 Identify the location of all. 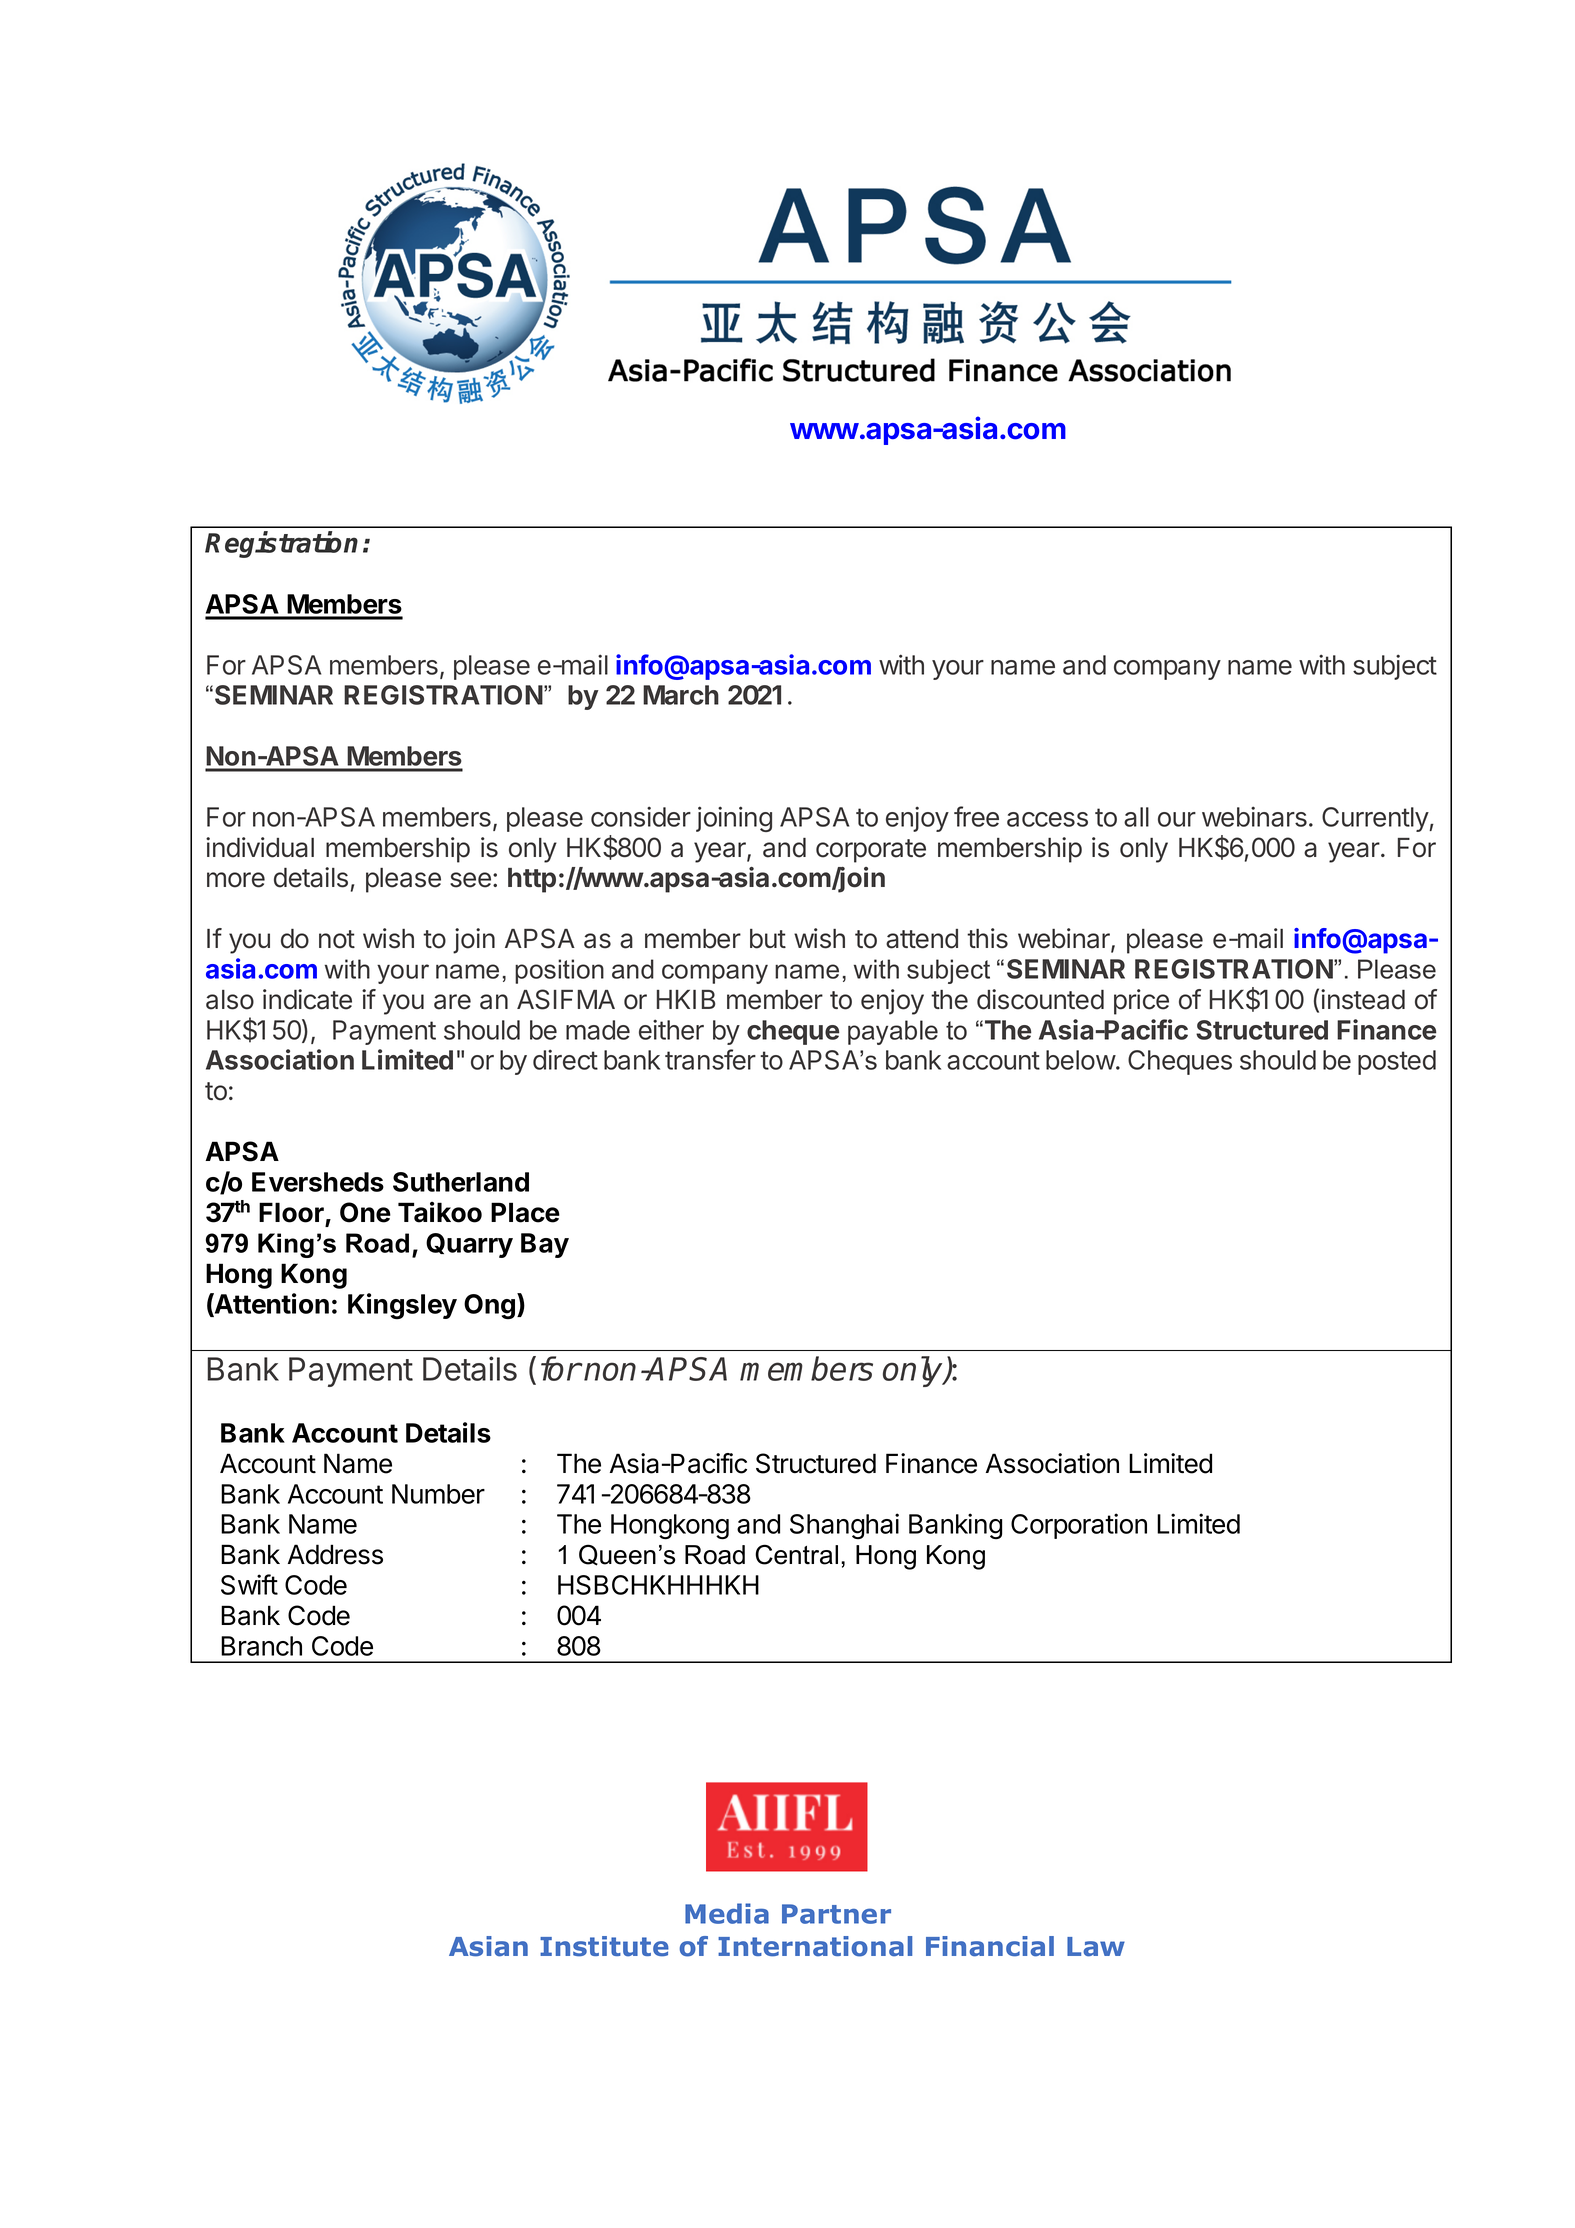
(1136, 817).
